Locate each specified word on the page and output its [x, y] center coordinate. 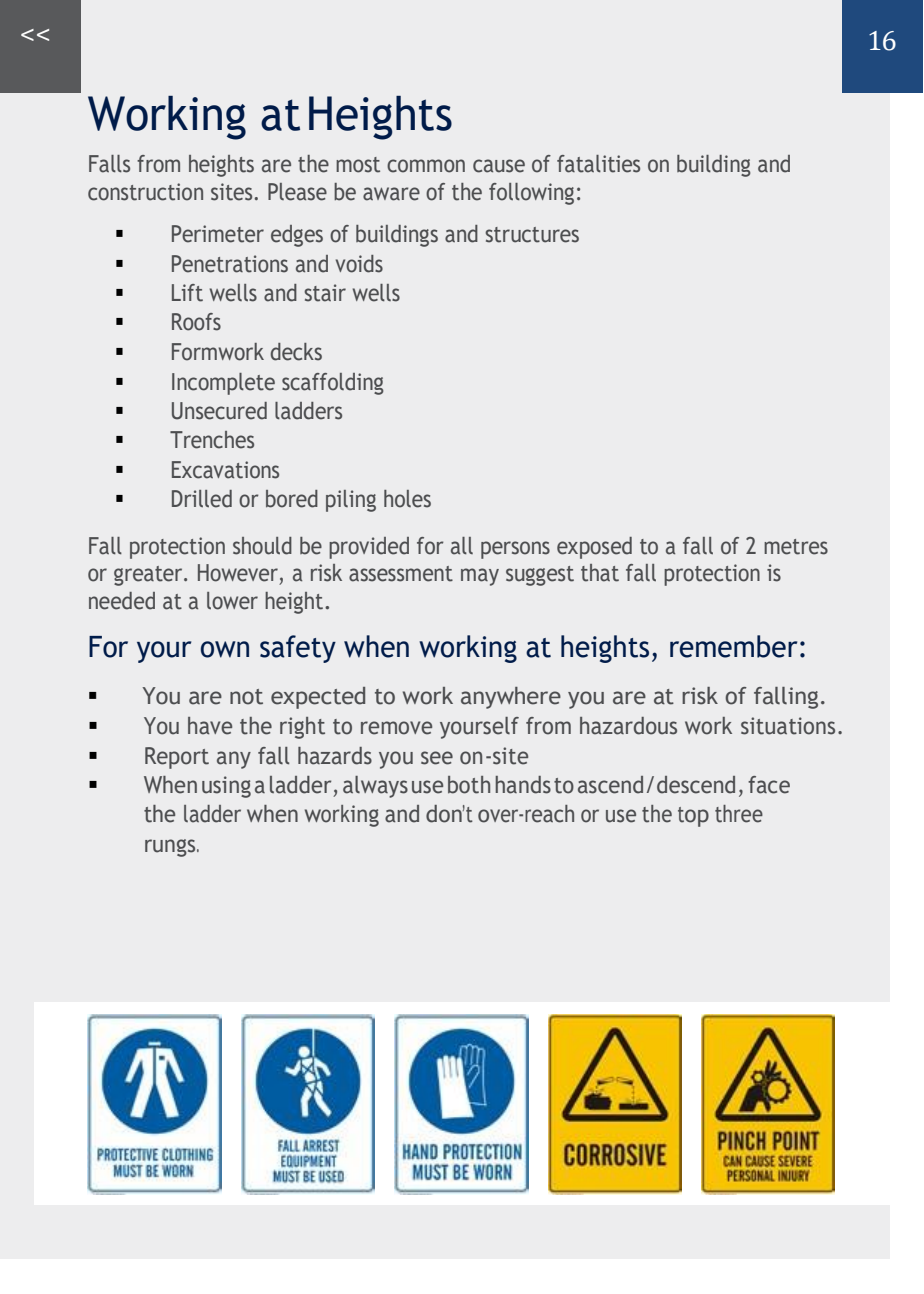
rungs [171, 848]
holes [407, 499]
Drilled [202, 499]
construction [145, 192]
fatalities [598, 164]
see [437, 758]
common [426, 166]
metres [796, 547]
